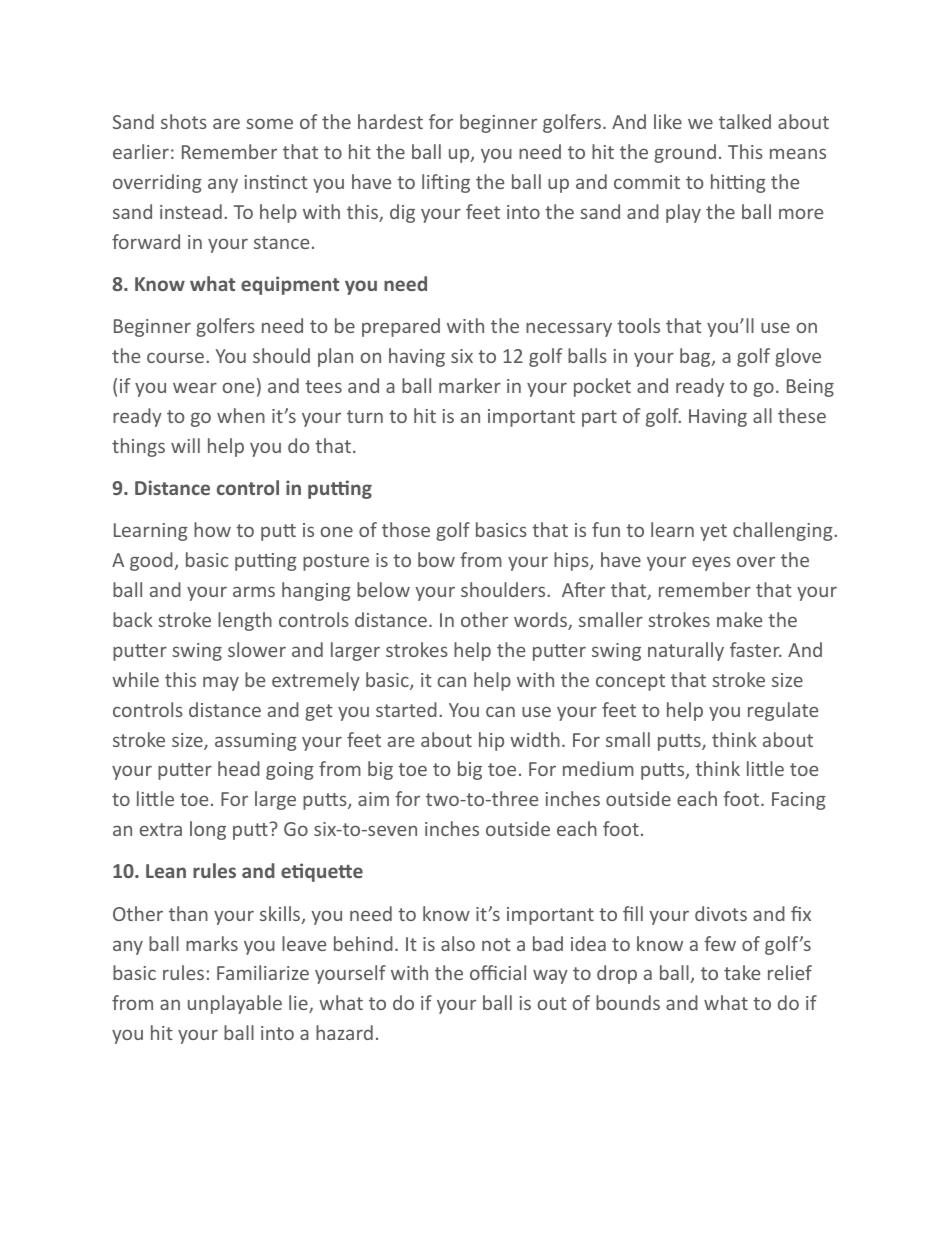  Describe the element at coordinates (745, 121) in the screenshot. I see `talked` at that location.
